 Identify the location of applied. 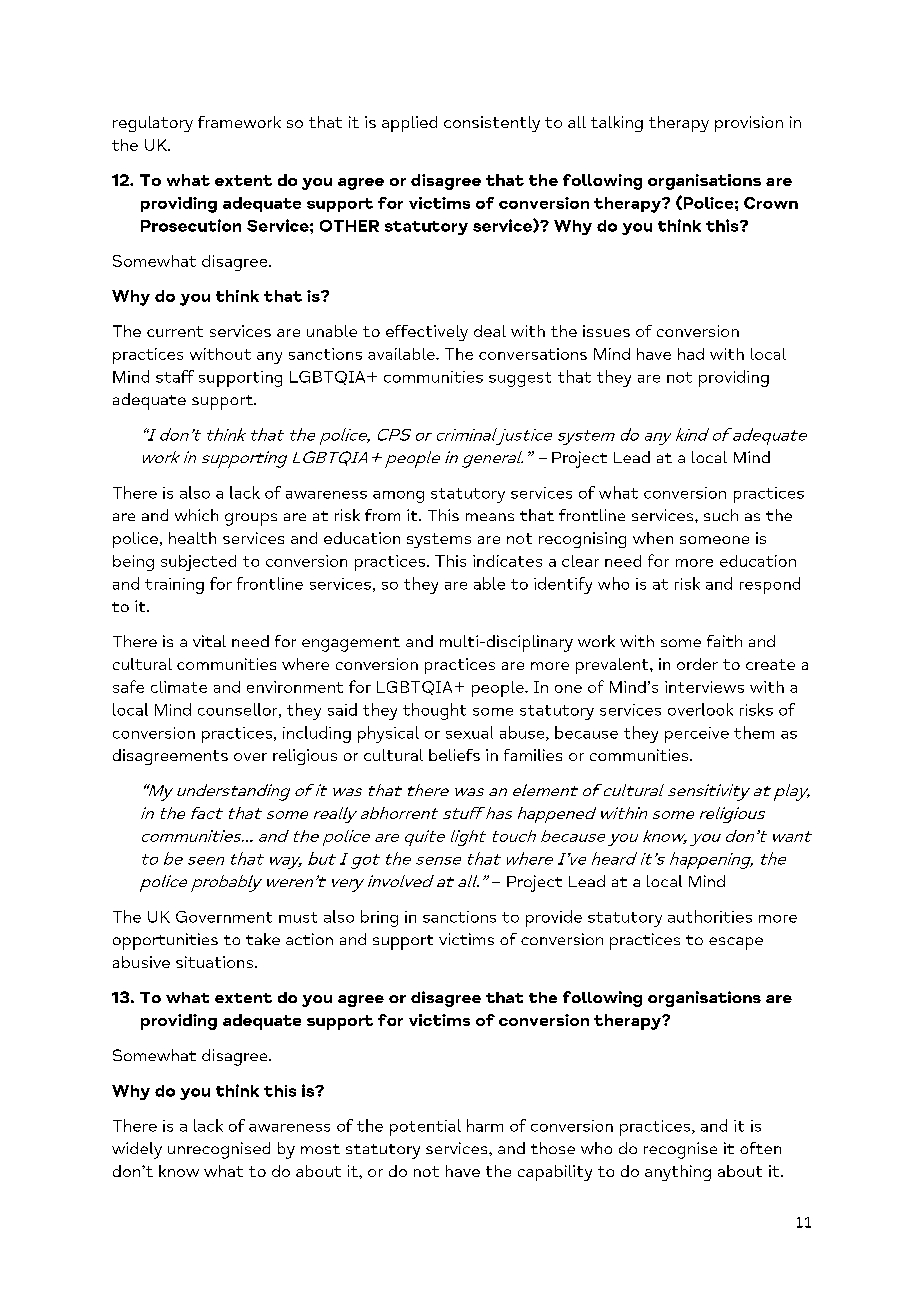
(409, 124).
